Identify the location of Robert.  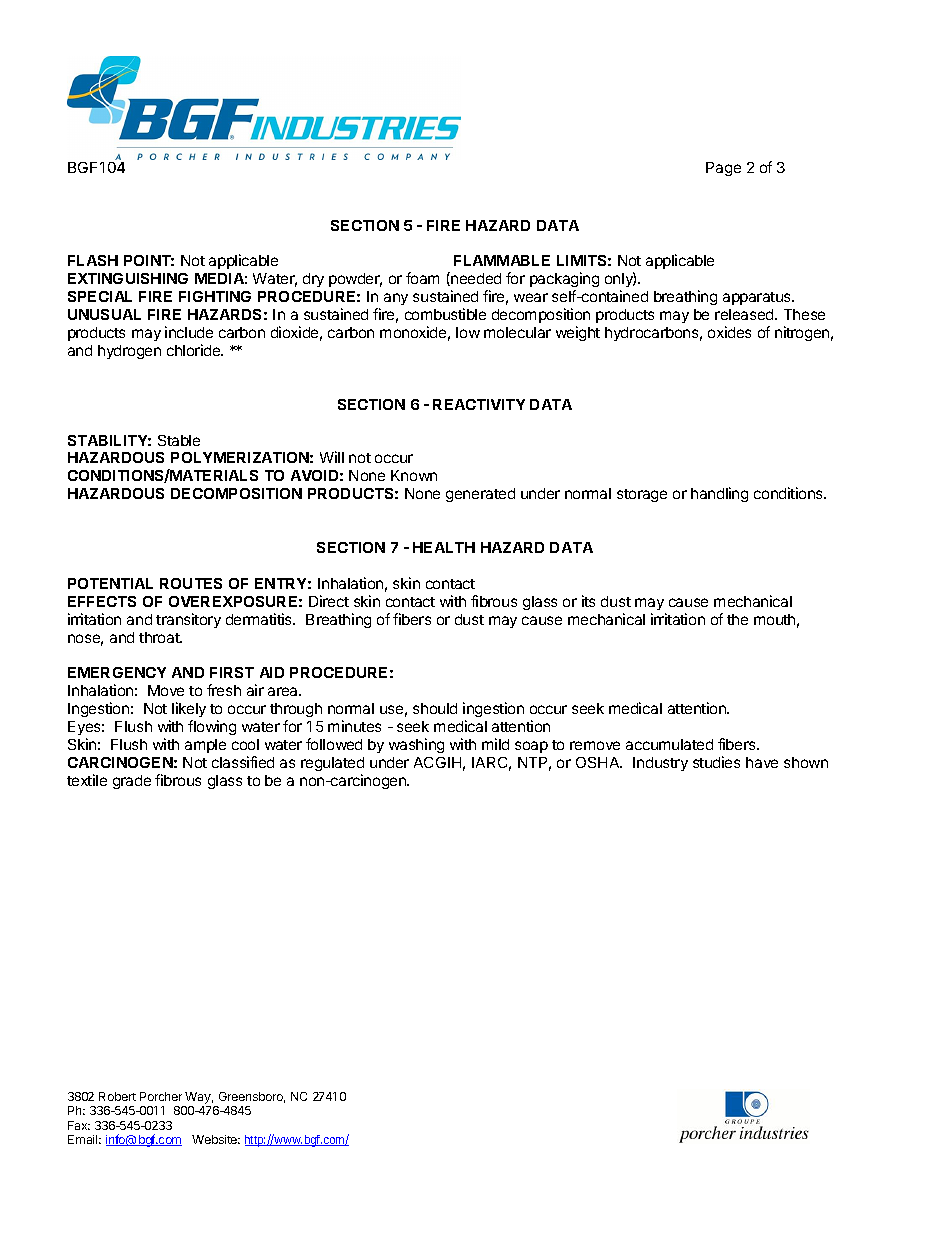
(117, 1096).
